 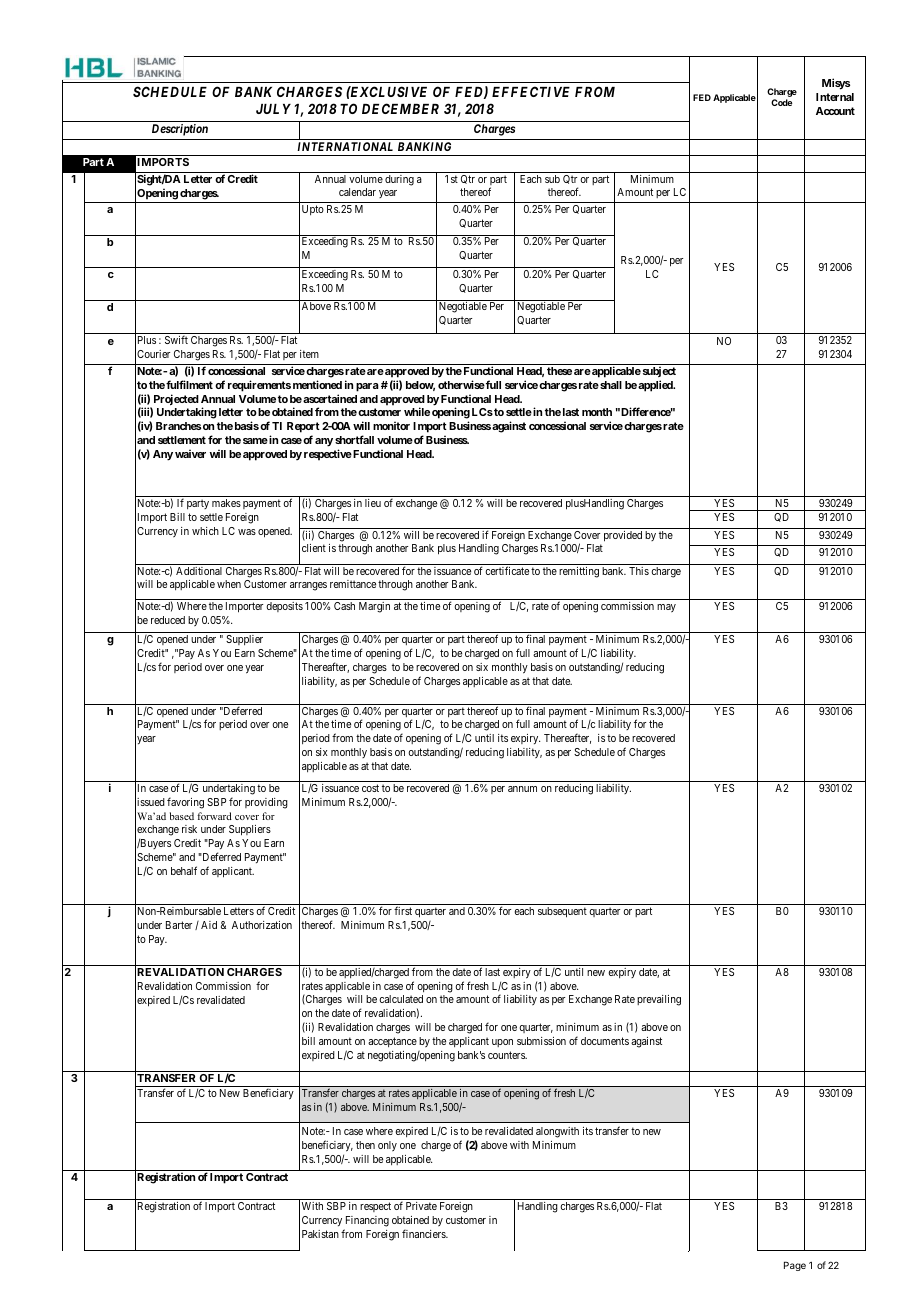 What do you see at coordinates (367, 1221) in the screenshot?
I see `Financing` at bounding box center [367, 1221].
